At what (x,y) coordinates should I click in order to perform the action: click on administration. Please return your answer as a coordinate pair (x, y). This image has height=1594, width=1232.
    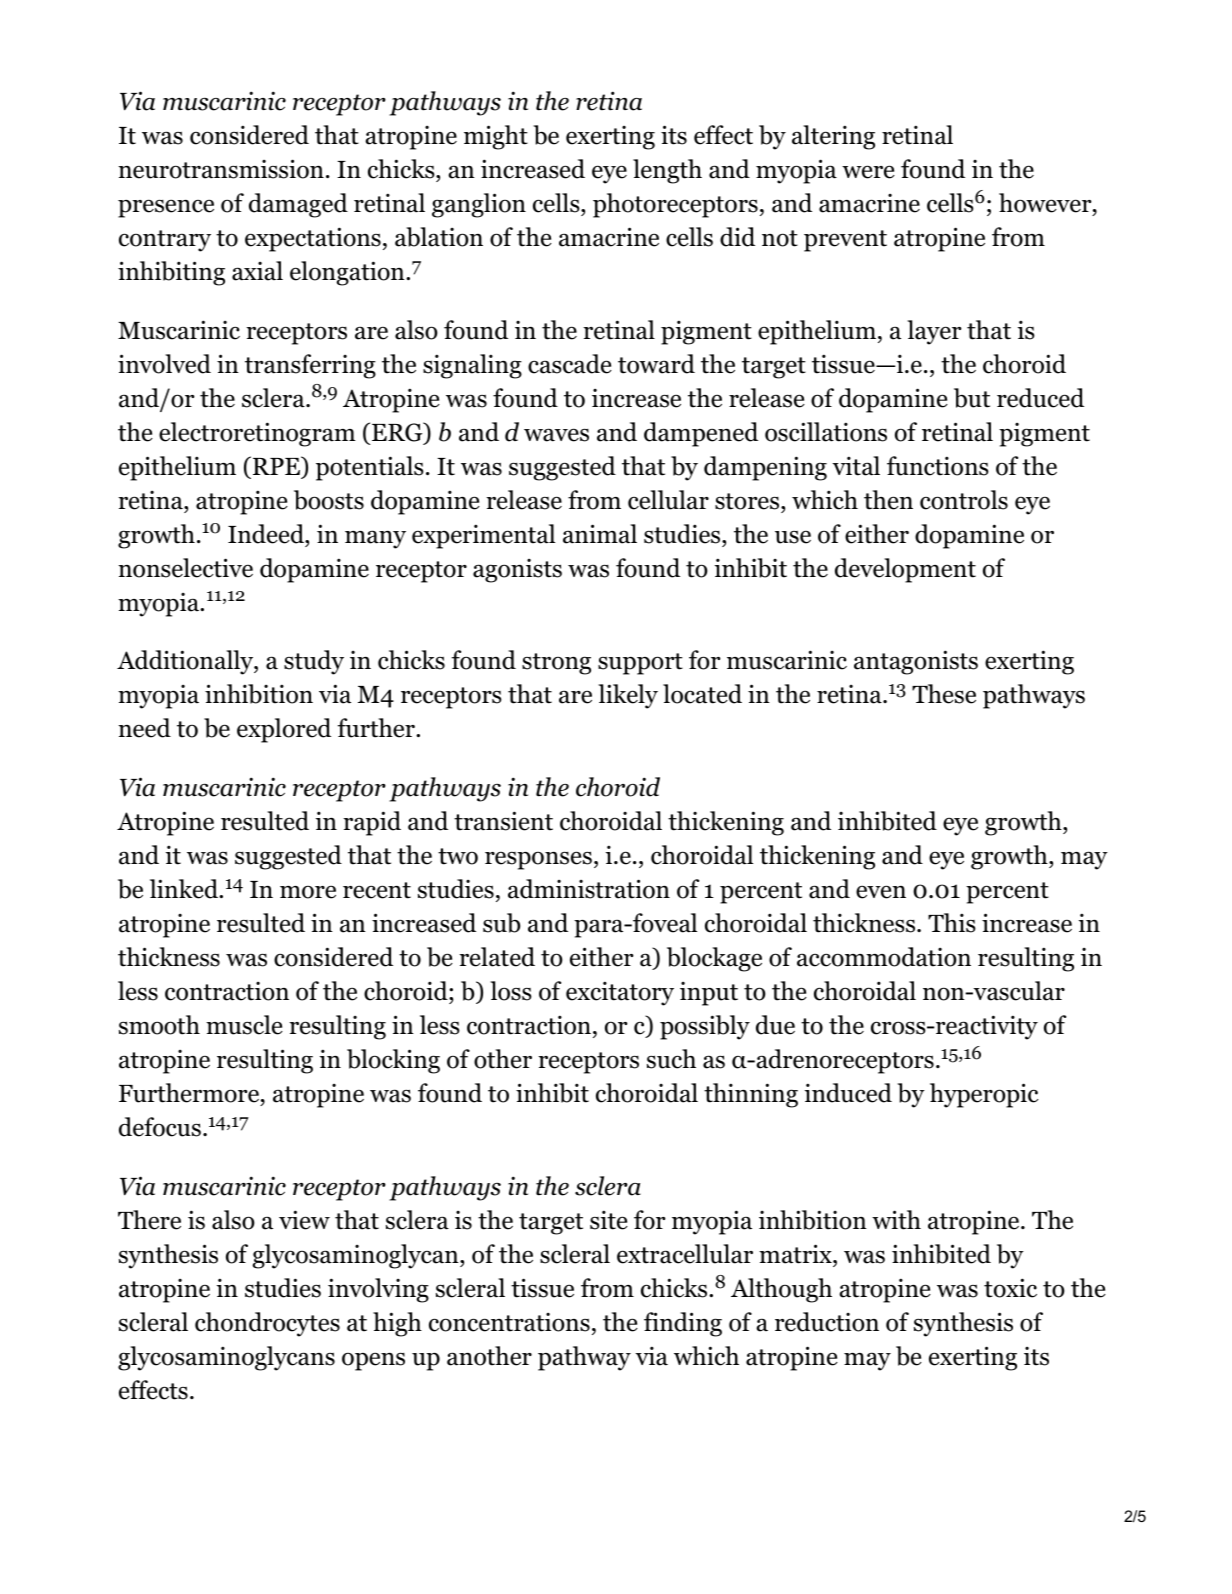
    Looking at the image, I should click on (589, 889).
